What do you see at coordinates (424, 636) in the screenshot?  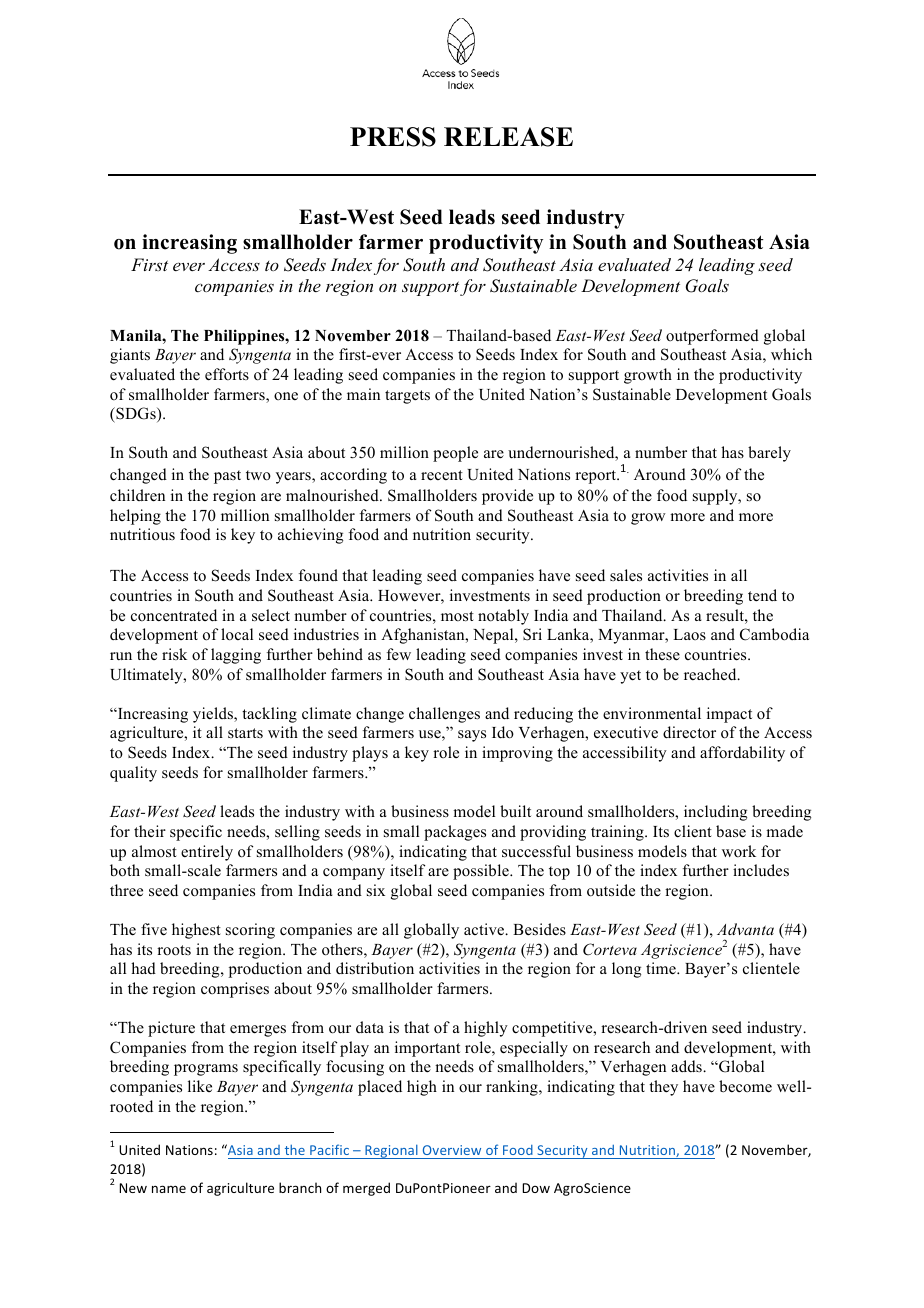 I see `Afghanistan` at bounding box center [424, 636].
